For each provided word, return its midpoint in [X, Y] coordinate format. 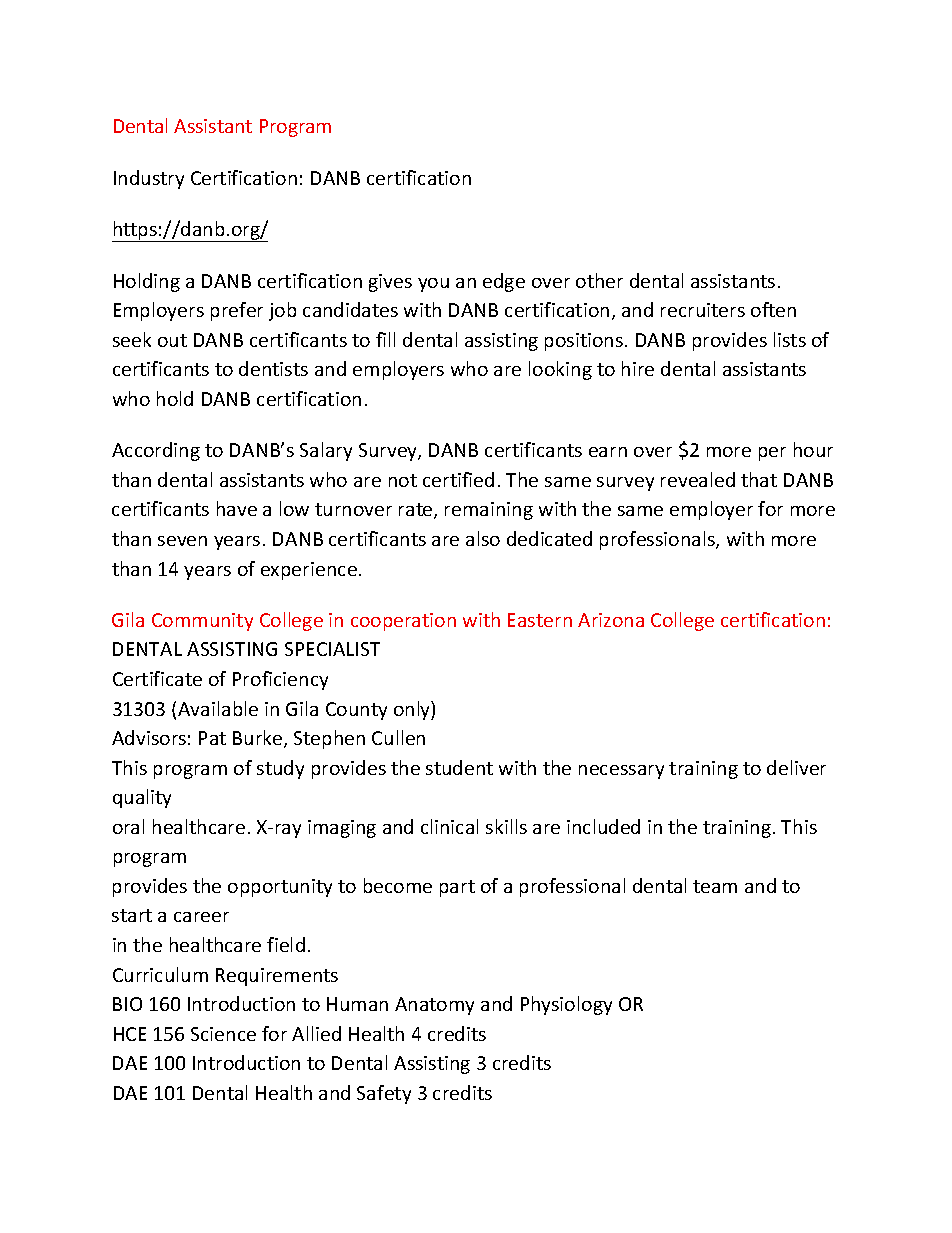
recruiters [703, 310]
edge [504, 282]
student [459, 767]
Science [223, 1034]
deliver [796, 767]
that [759, 479]
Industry [149, 179]
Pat [212, 738]
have [237, 508]
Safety [384, 1094]
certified [458, 479]
